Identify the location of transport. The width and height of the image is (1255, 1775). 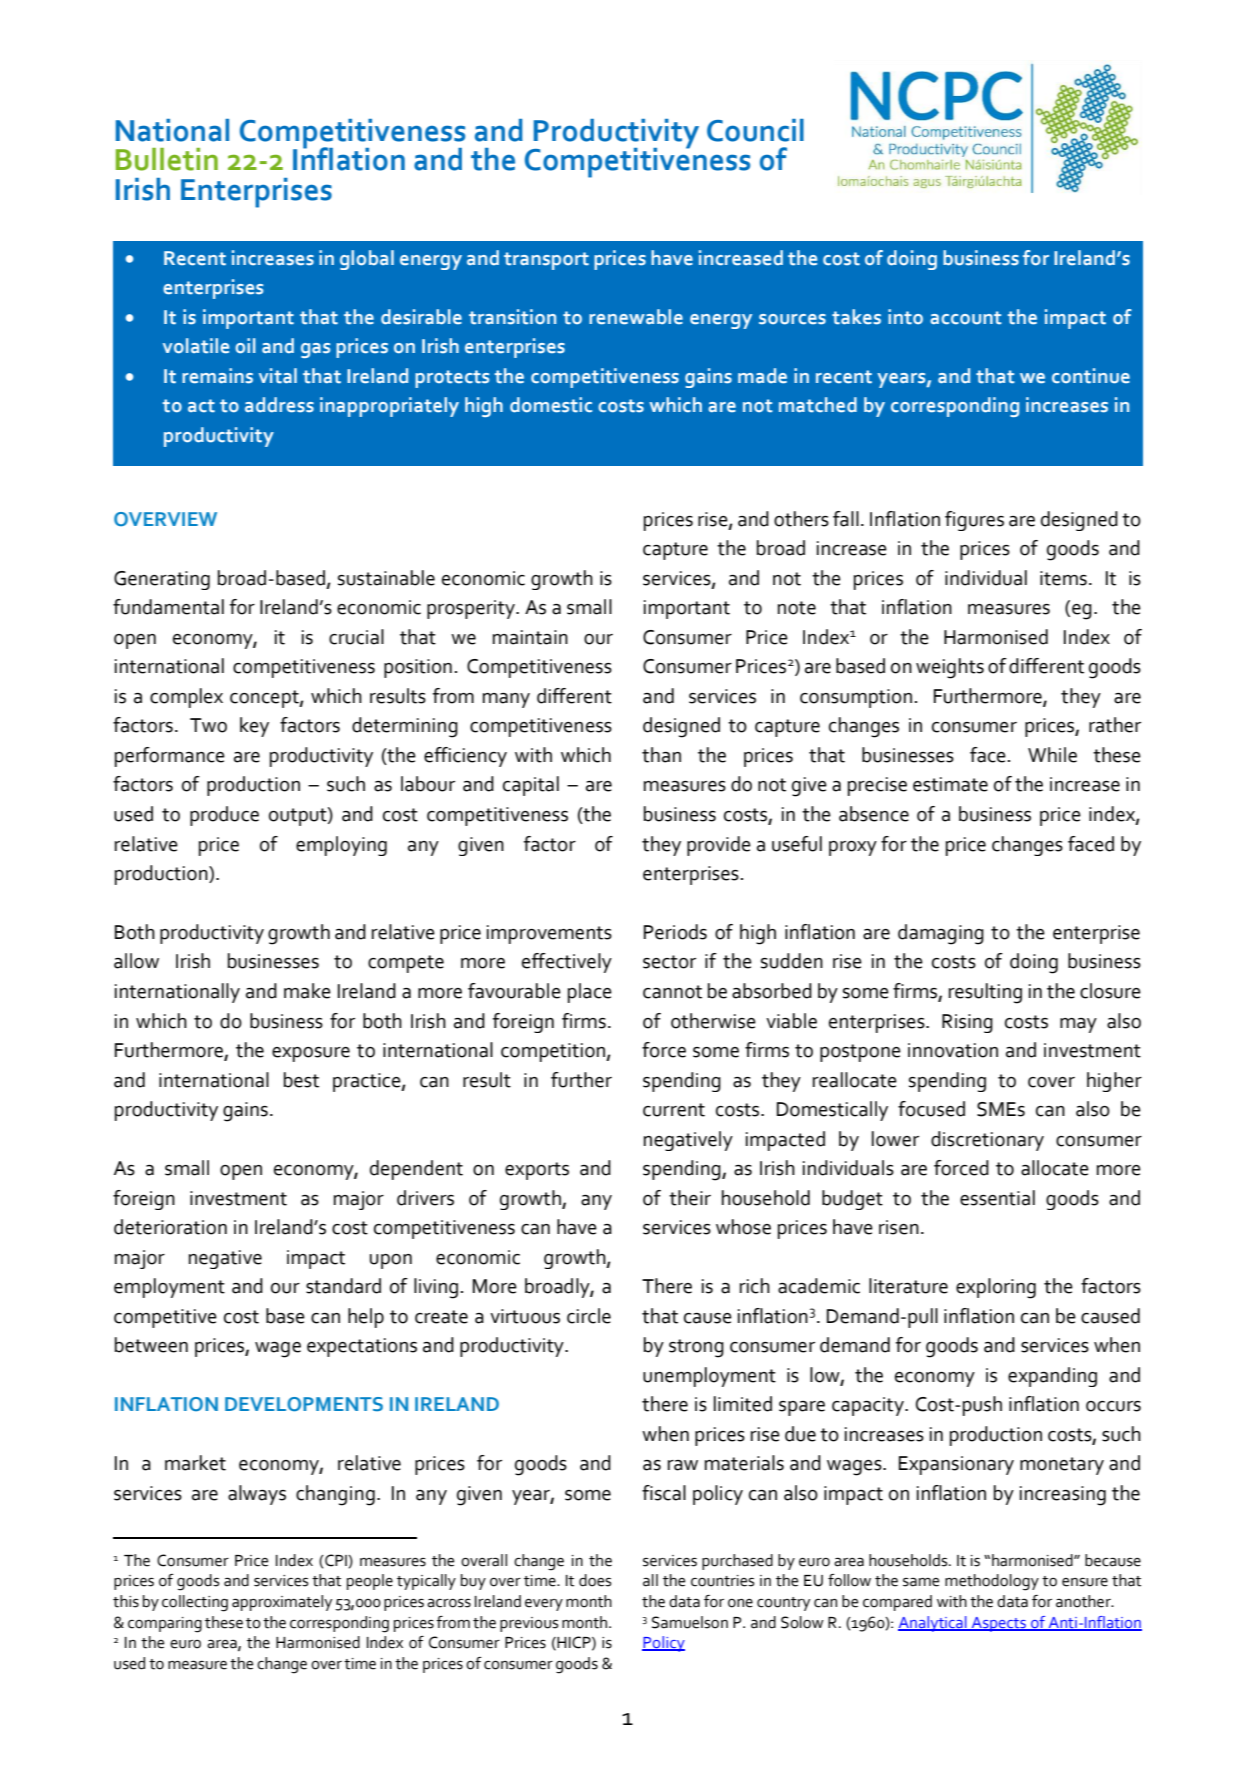
(546, 261).
